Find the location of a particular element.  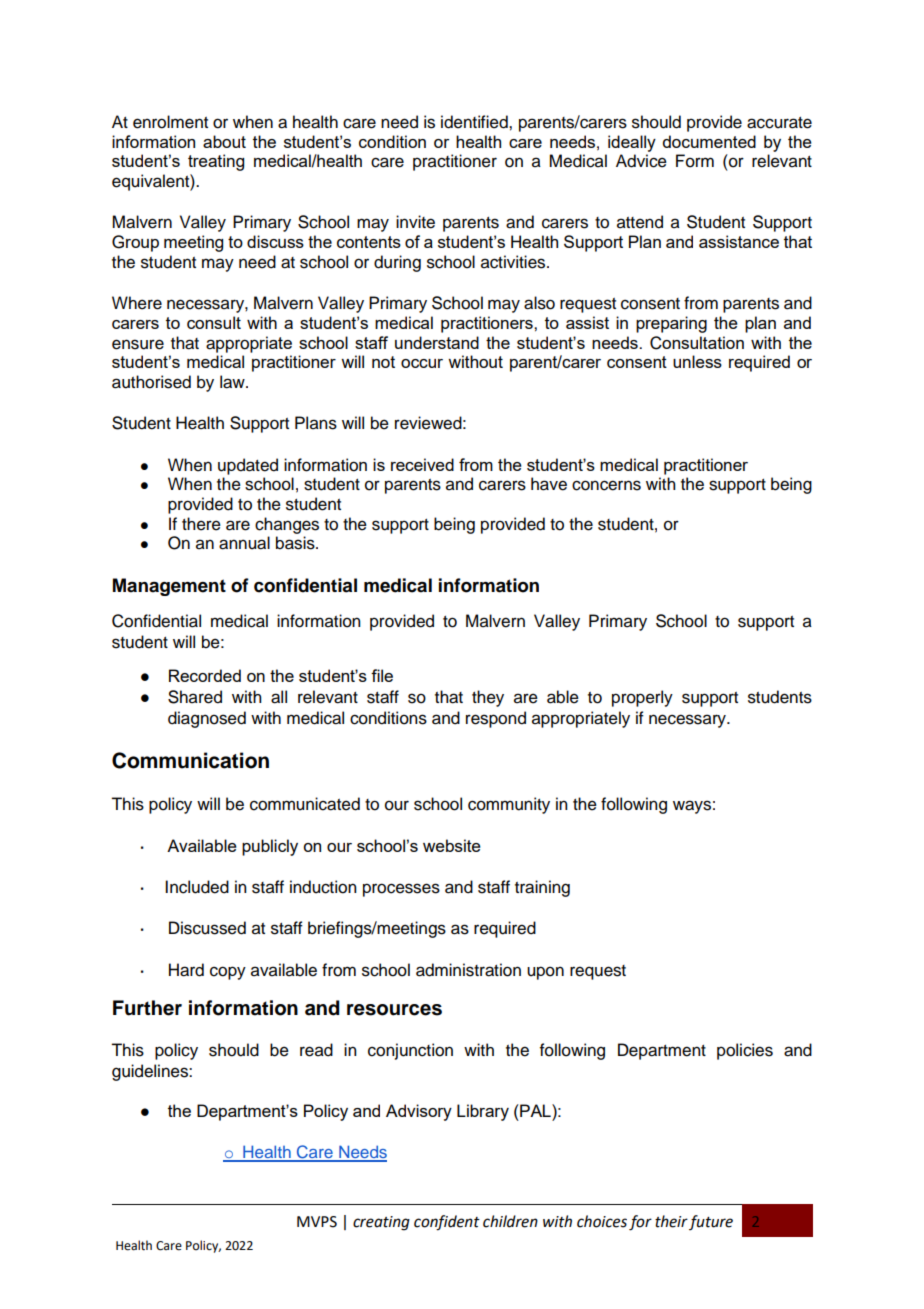

treating is located at coordinates (216, 162).
